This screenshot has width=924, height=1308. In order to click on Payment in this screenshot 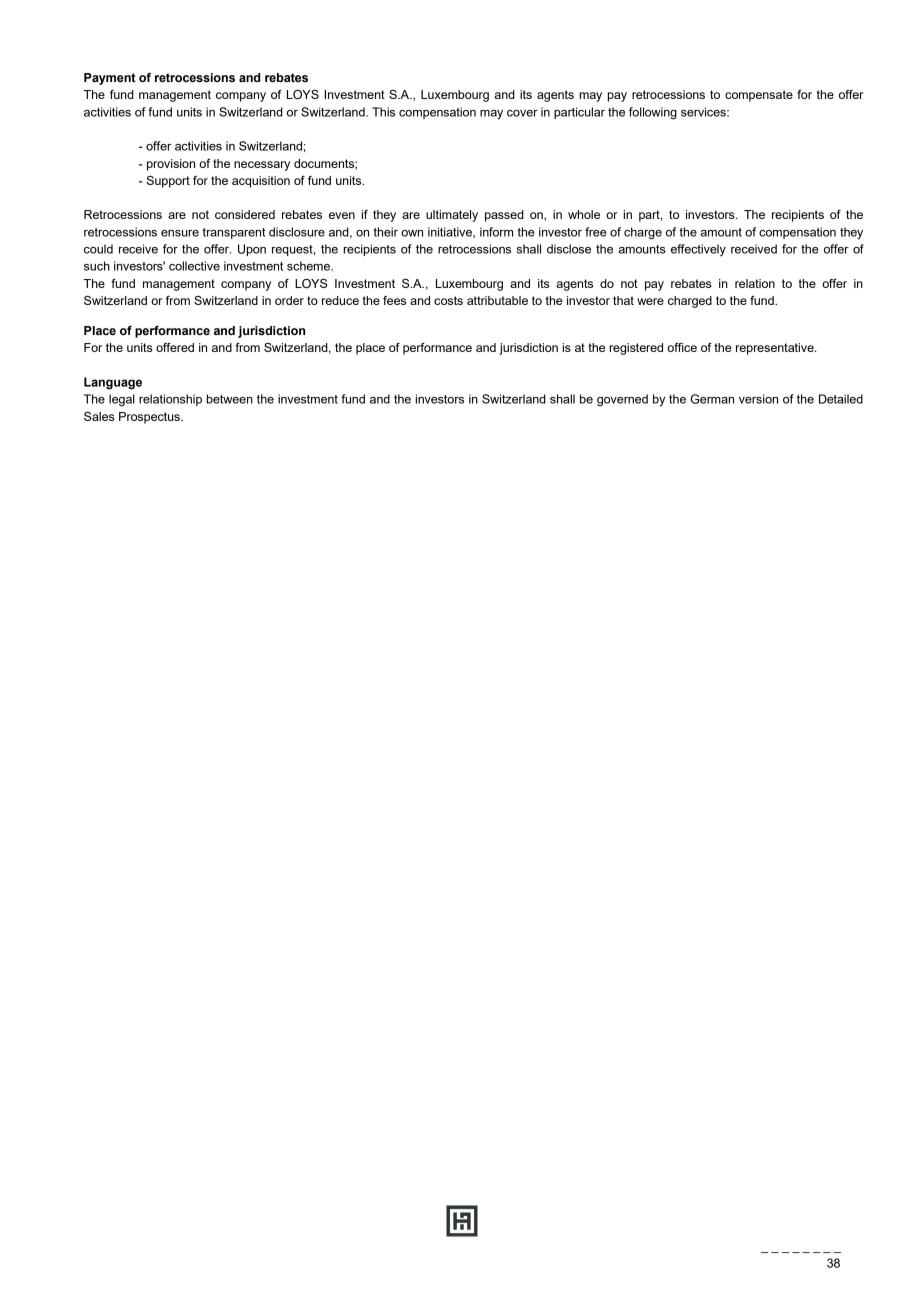, I will do `click(110, 79)`.
